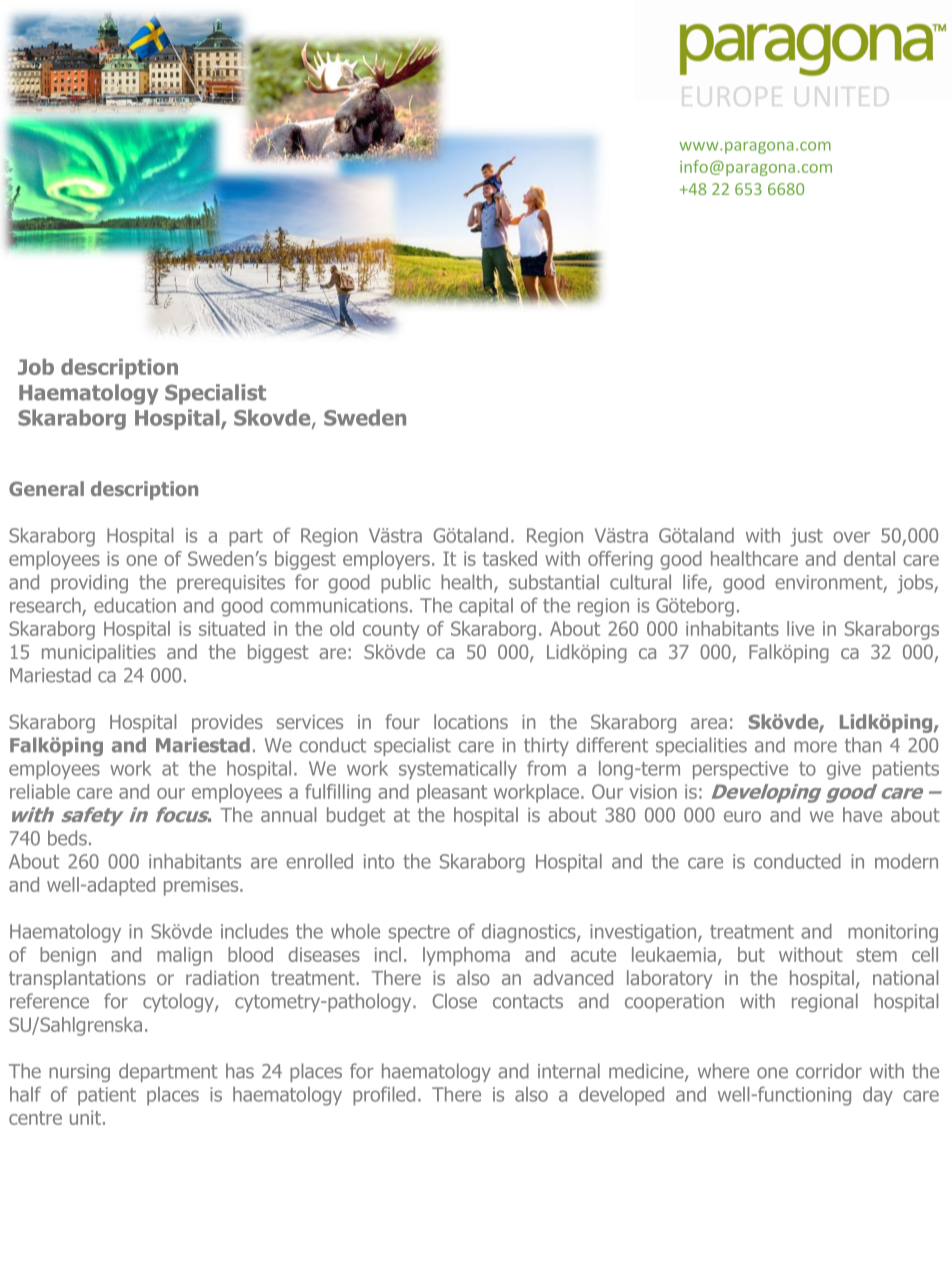 This screenshot has width=952, height=1270. I want to click on county, so click(391, 631).
